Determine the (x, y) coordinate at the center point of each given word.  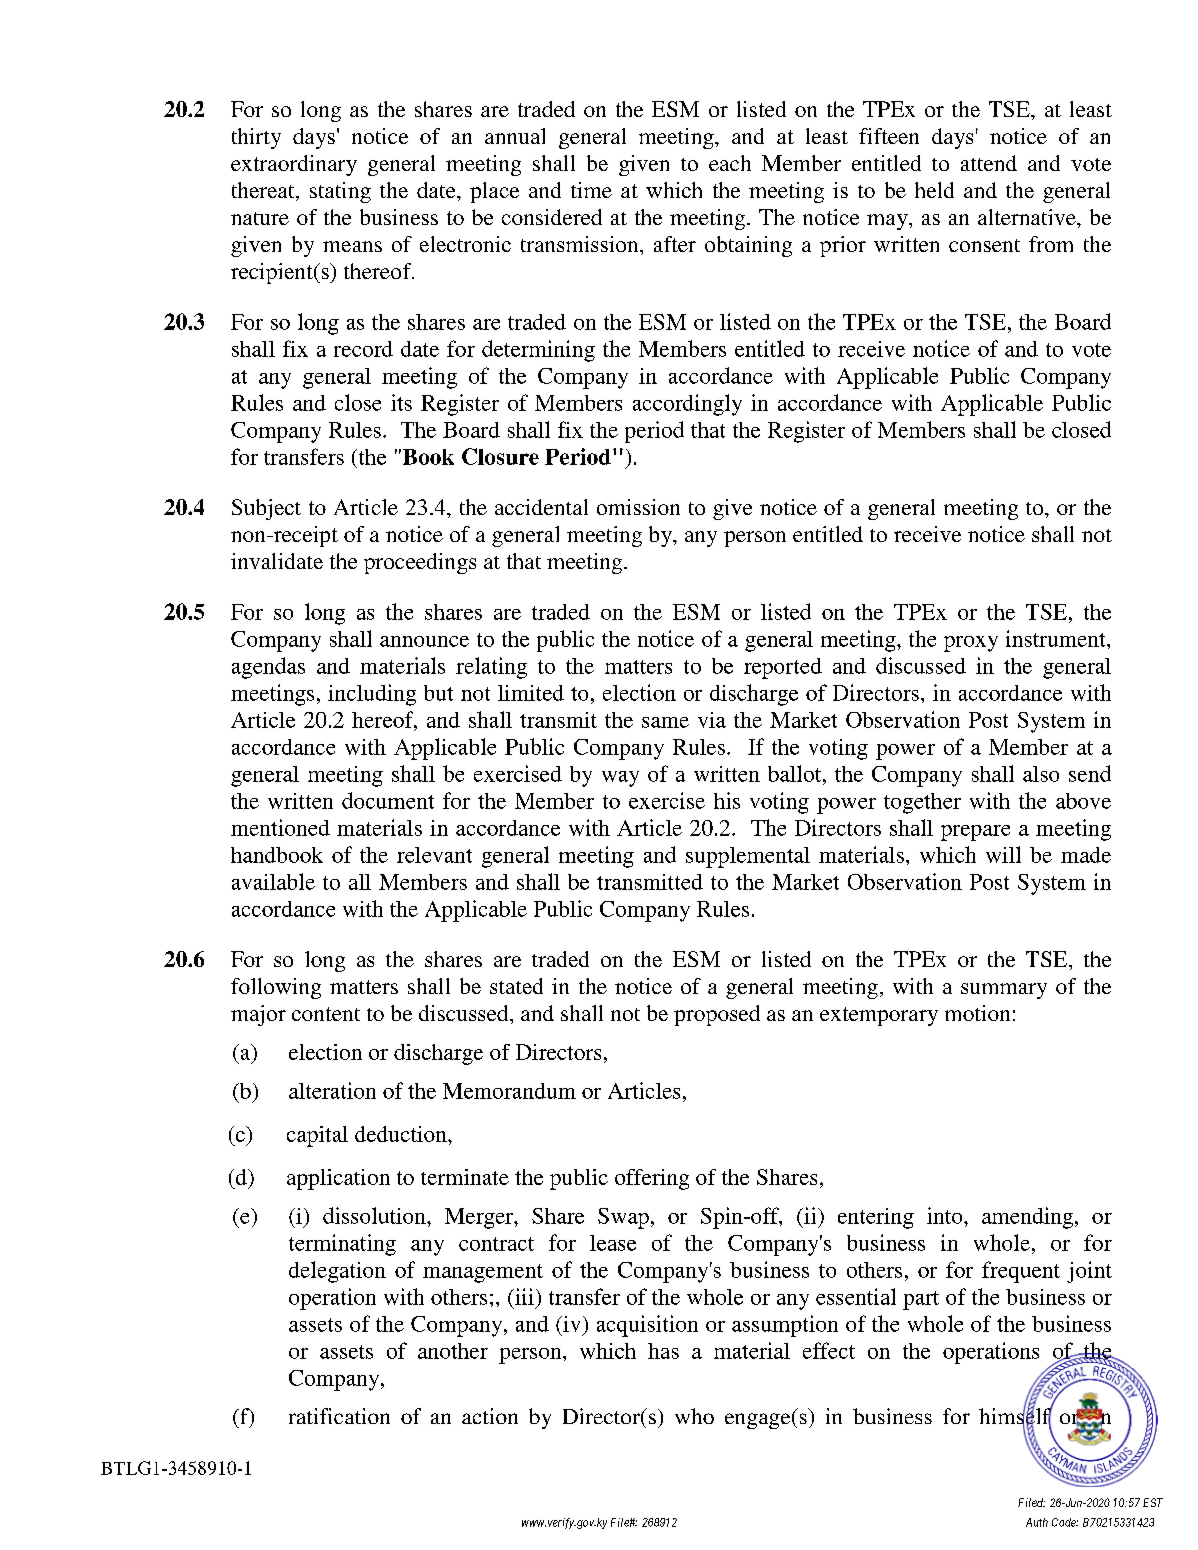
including (372, 695)
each (730, 163)
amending (1027, 1218)
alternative (1028, 217)
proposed (717, 1015)
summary (1004, 991)
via (712, 720)
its (401, 402)
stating (340, 192)
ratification (339, 1416)
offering (652, 1179)
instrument (1057, 638)
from (1051, 244)
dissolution (375, 1215)
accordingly (687, 405)
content (326, 1014)
